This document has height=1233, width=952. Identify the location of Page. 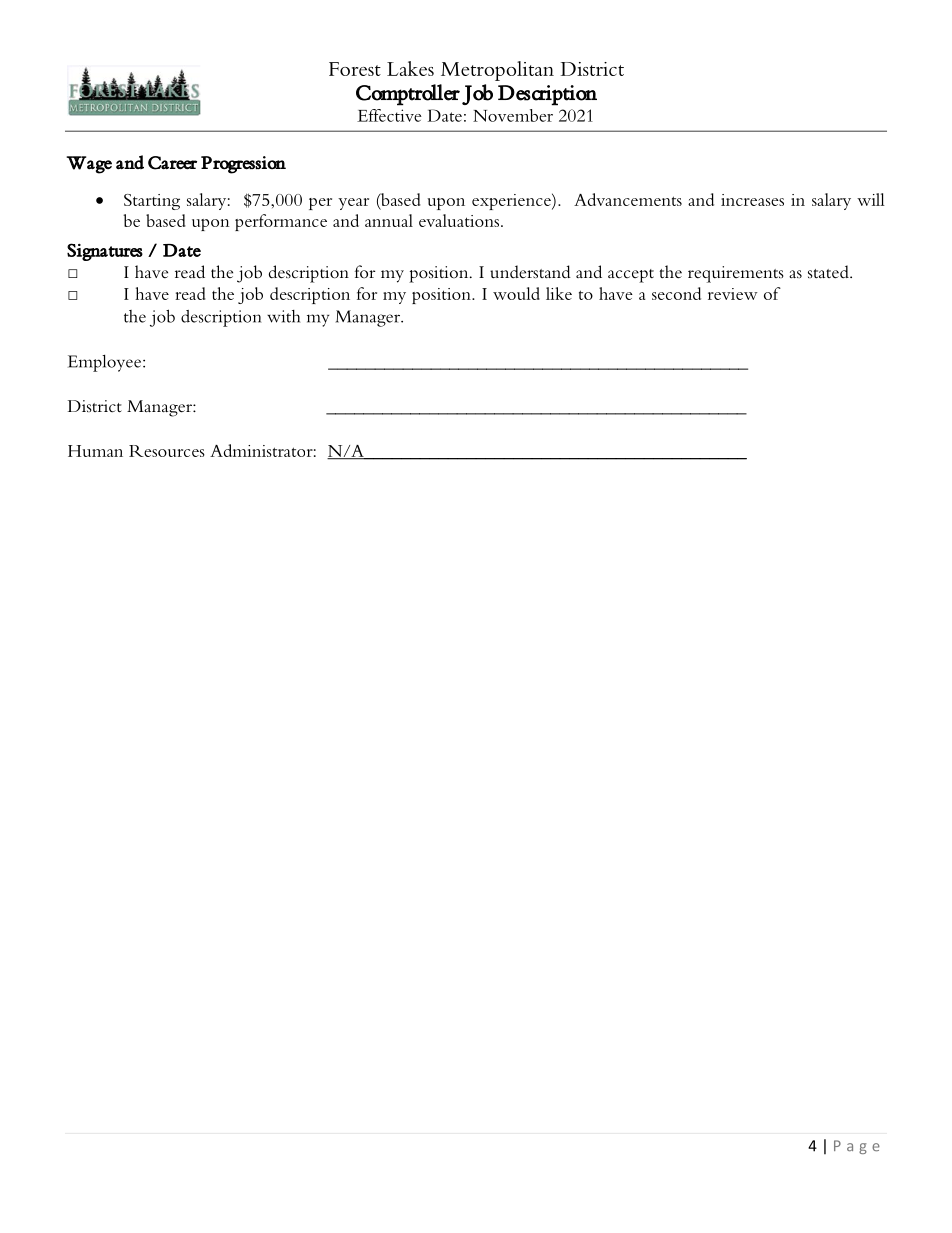
(857, 1147).
